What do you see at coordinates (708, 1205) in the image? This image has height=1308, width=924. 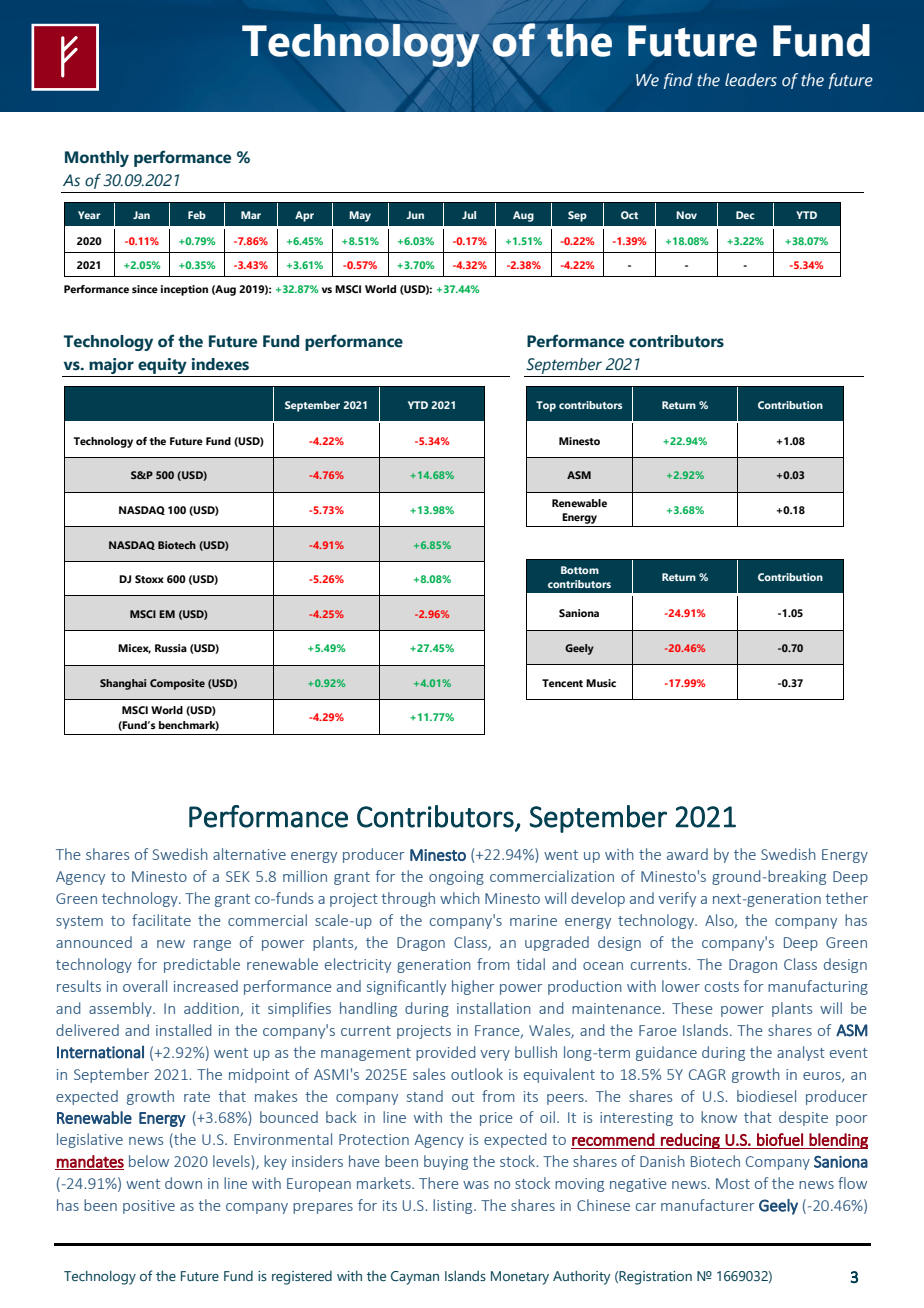 I see `manufacturer` at bounding box center [708, 1205].
